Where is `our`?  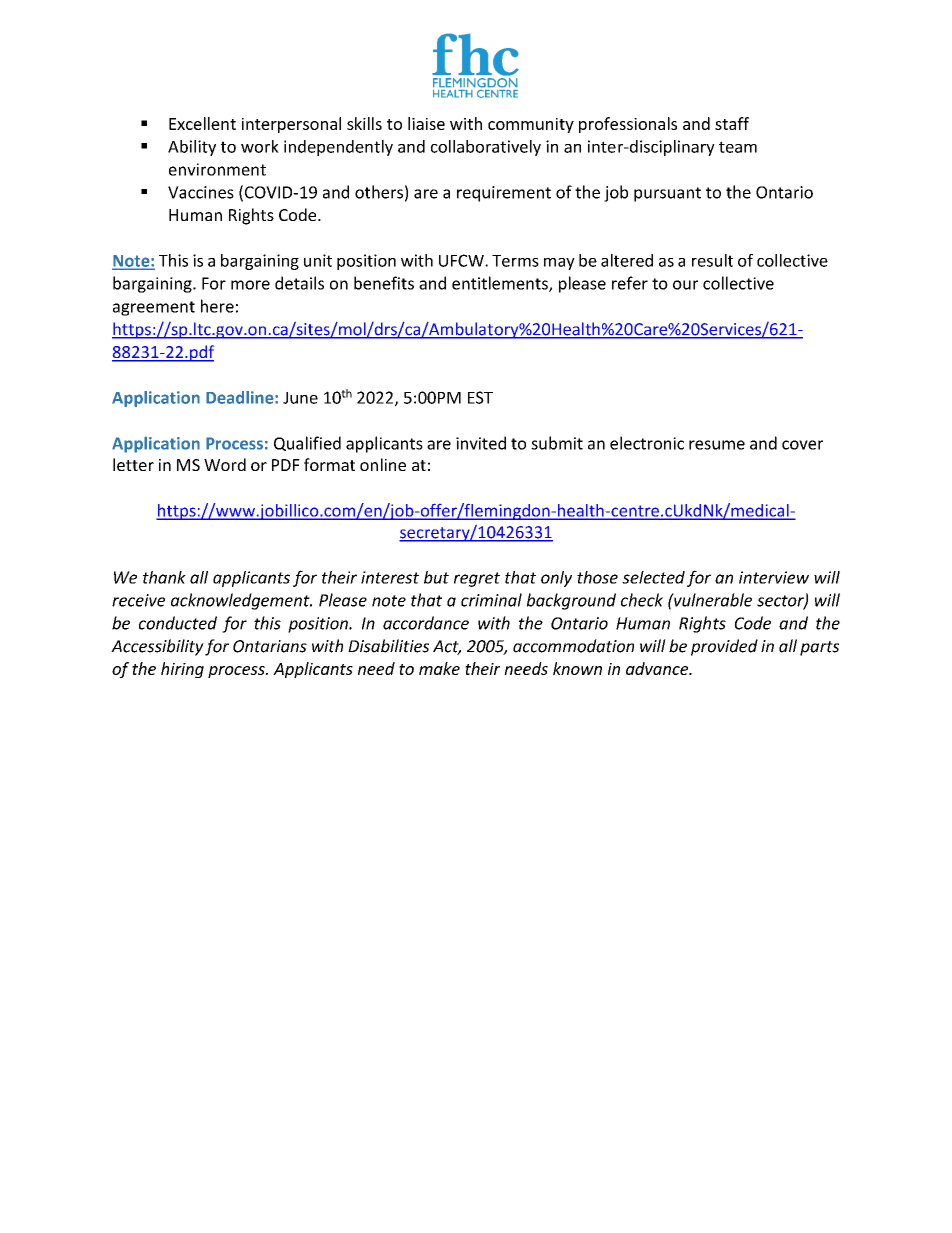
our is located at coordinates (685, 285).
